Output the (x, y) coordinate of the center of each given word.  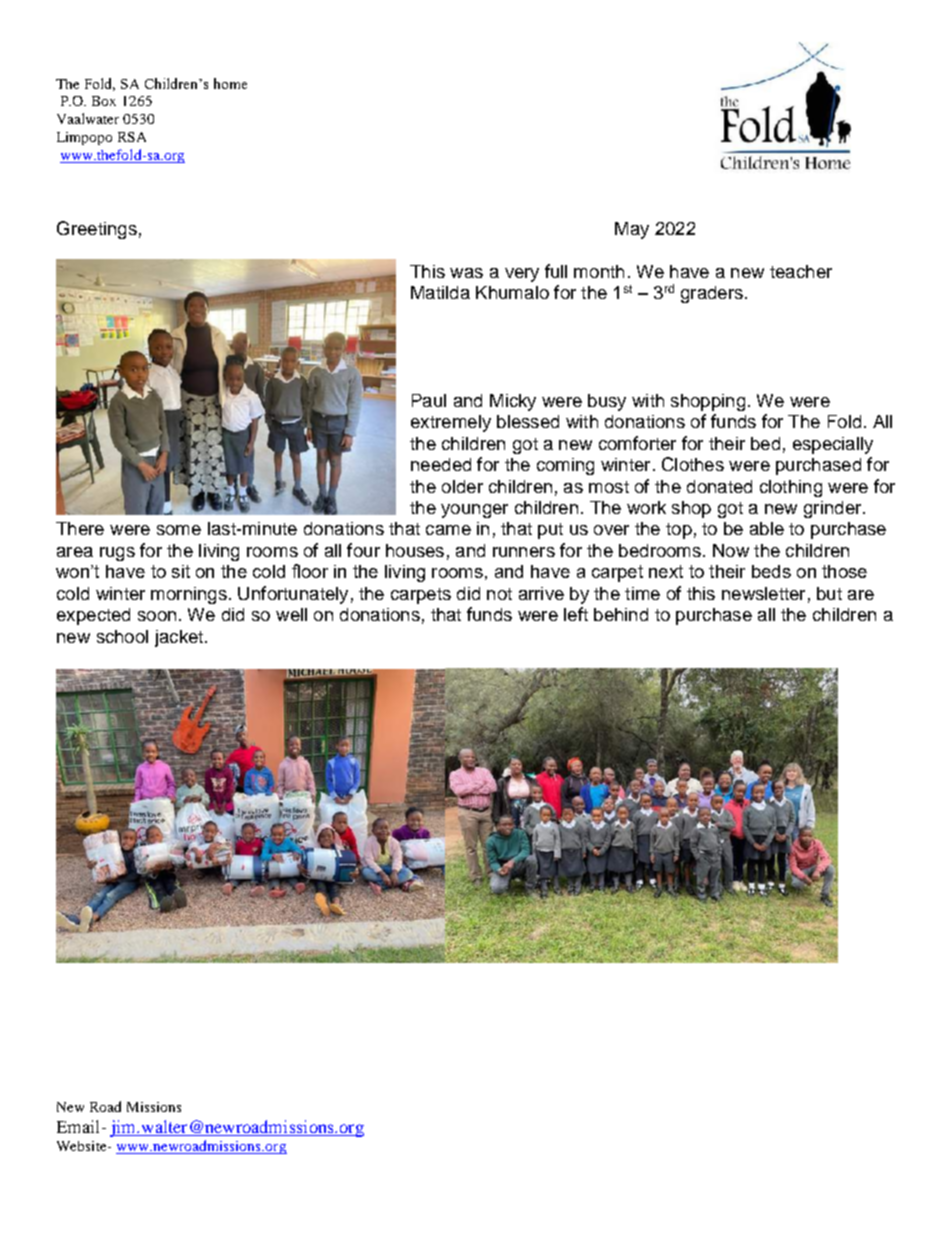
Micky (513, 402)
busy (607, 402)
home (230, 83)
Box (104, 101)
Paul (429, 400)
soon (157, 616)
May (632, 230)
